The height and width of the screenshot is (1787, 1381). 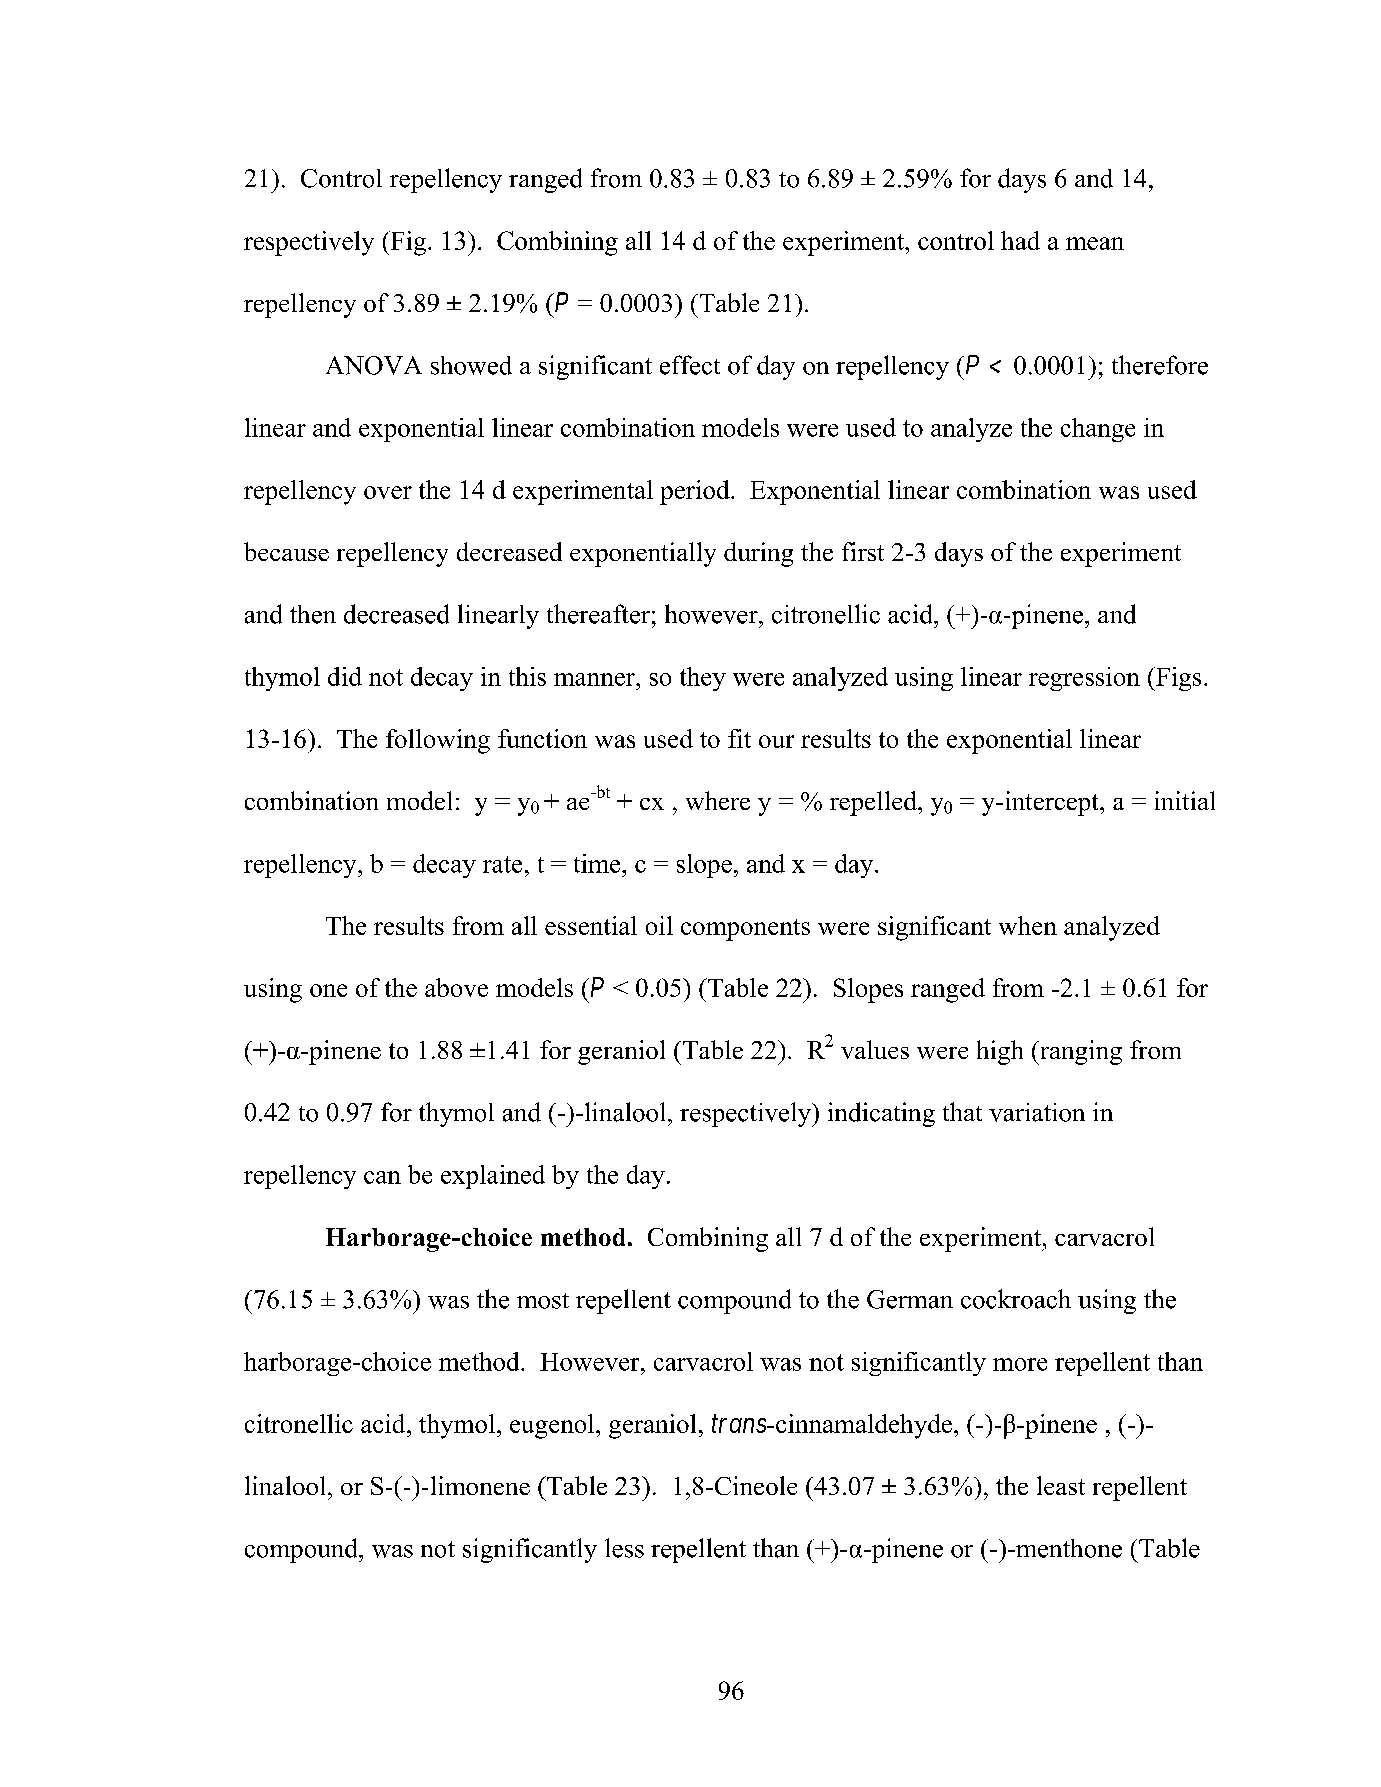 I want to click on variation, so click(x=1037, y=1112).
